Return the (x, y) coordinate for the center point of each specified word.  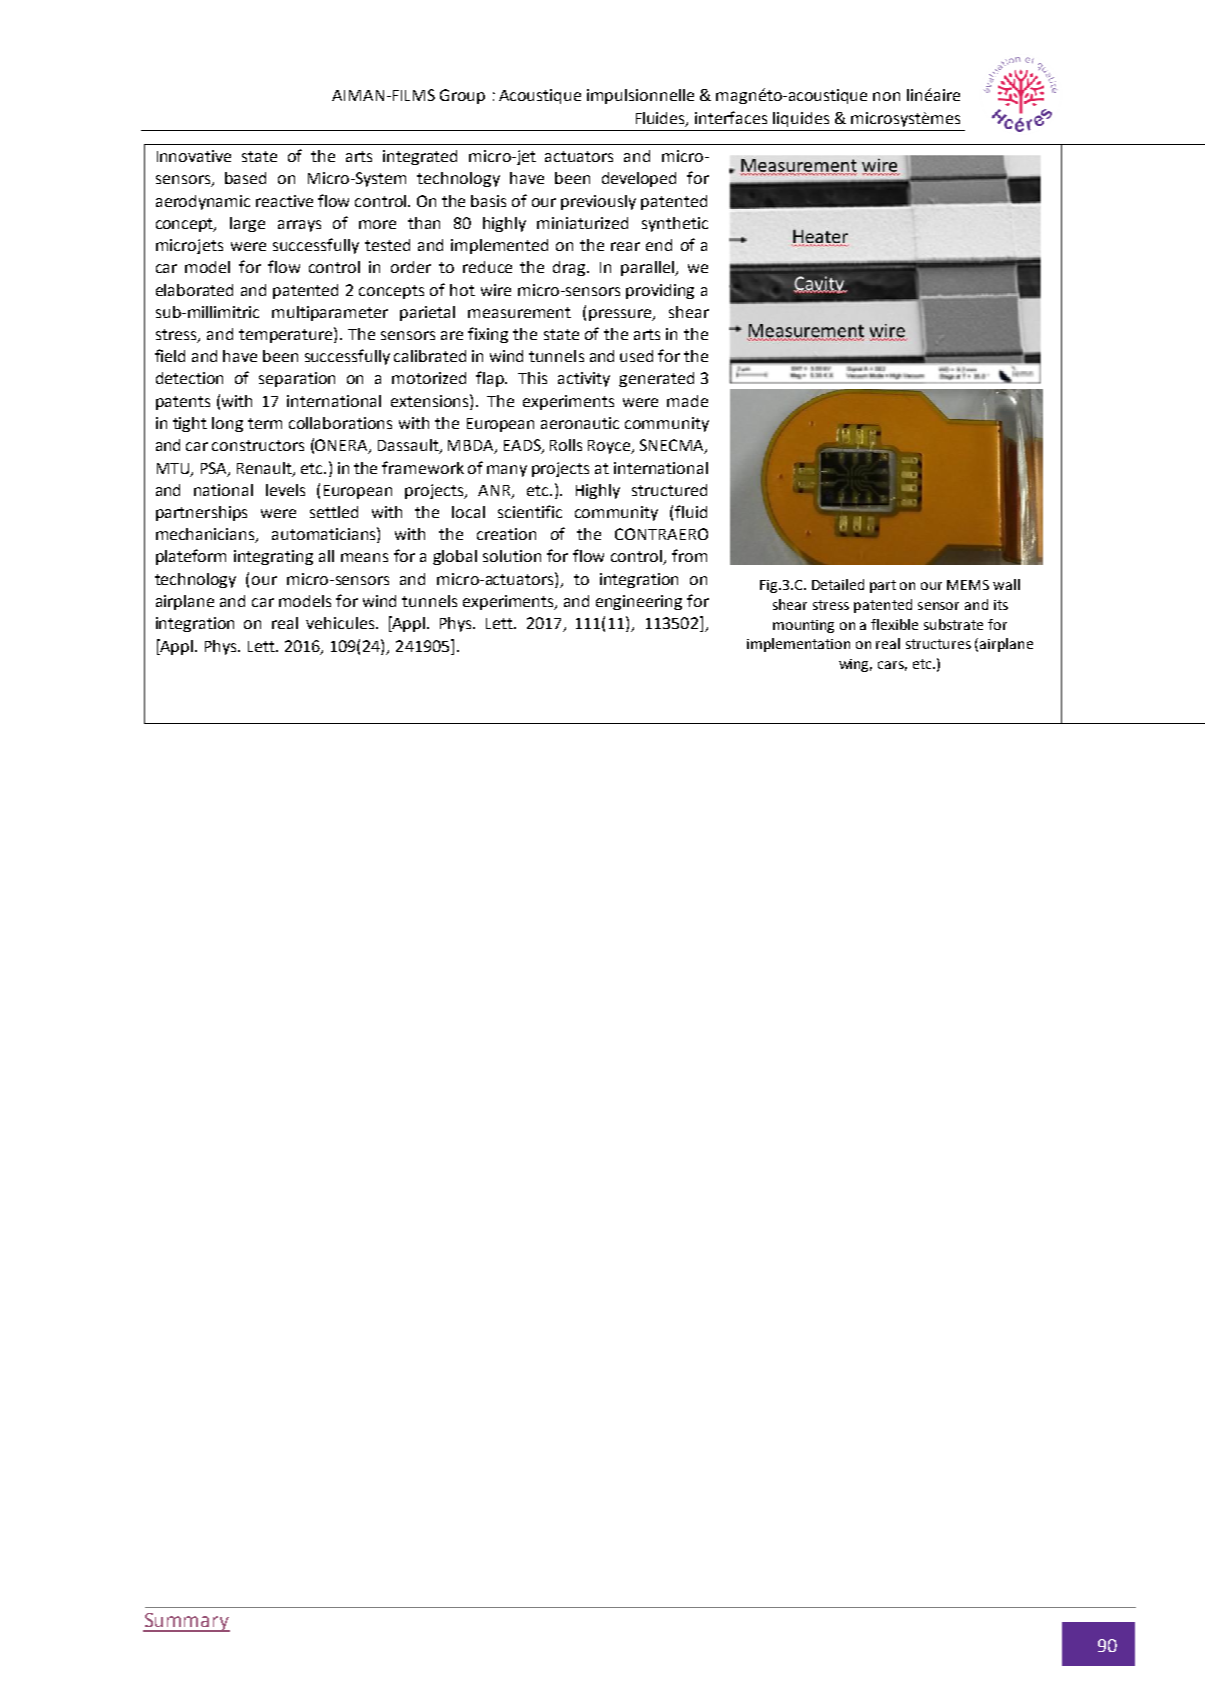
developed (639, 179)
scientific (530, 511)
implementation (798, 645)
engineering (639, 602)
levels (285, 490)
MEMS (968, 585)
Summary (186, 1622)
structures (938, 644)
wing (855, 665)
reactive (284, 201)
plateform (191, 557)
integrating (273, 557)
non (886, 96)
